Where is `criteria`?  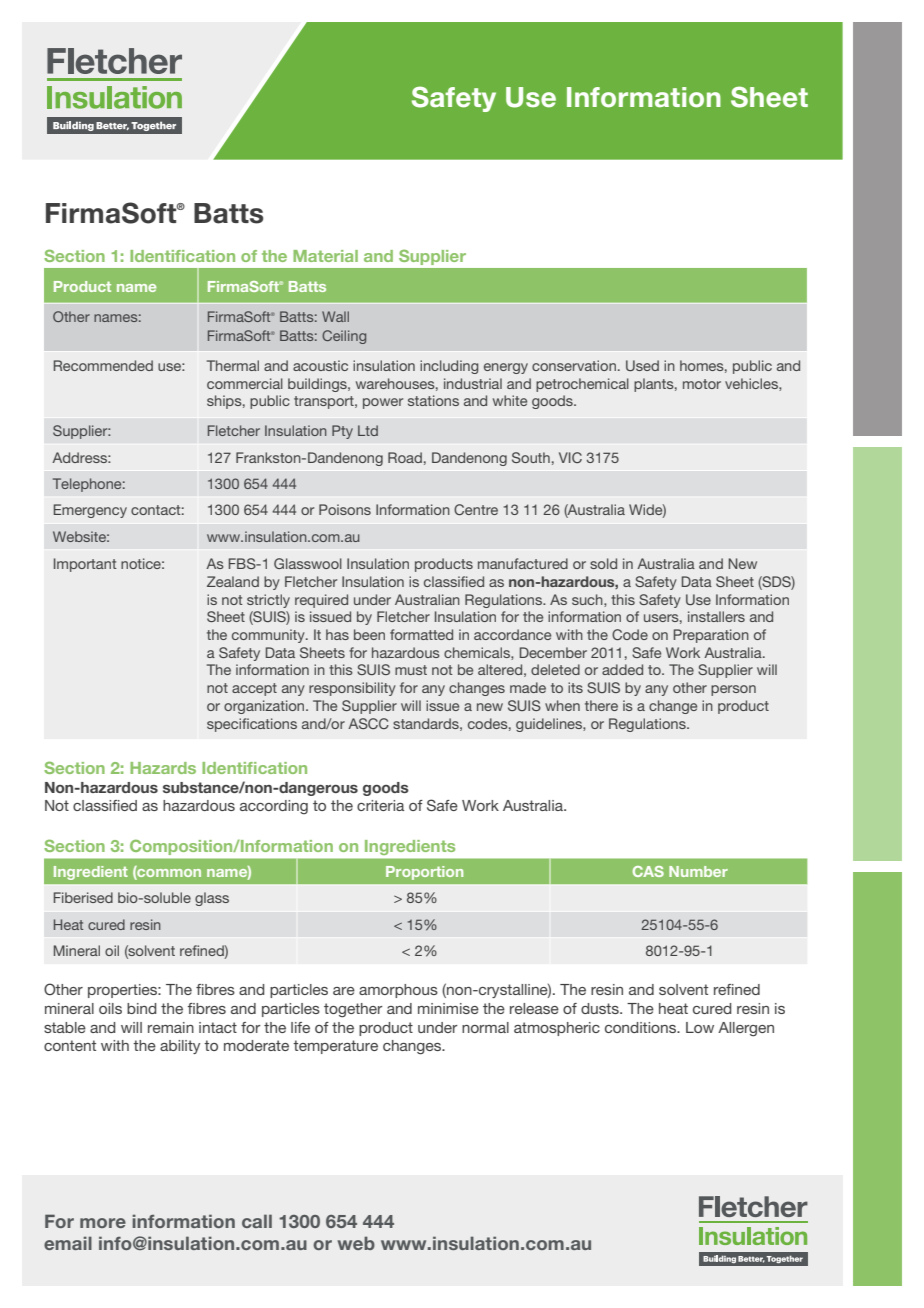 criteria is located at coordinates (380, 805).
